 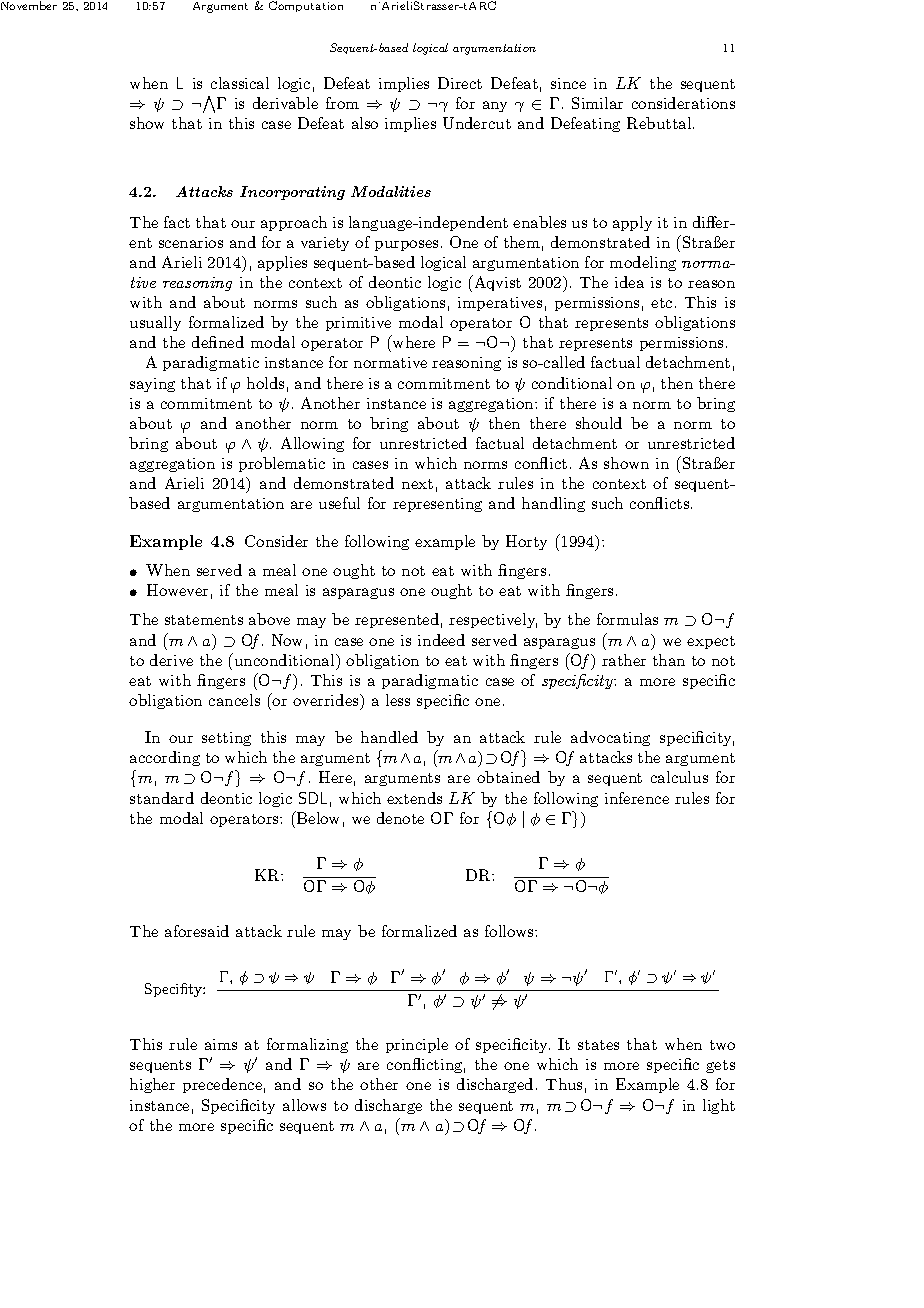 I want to click on useful, so click(x=339, y=503).
